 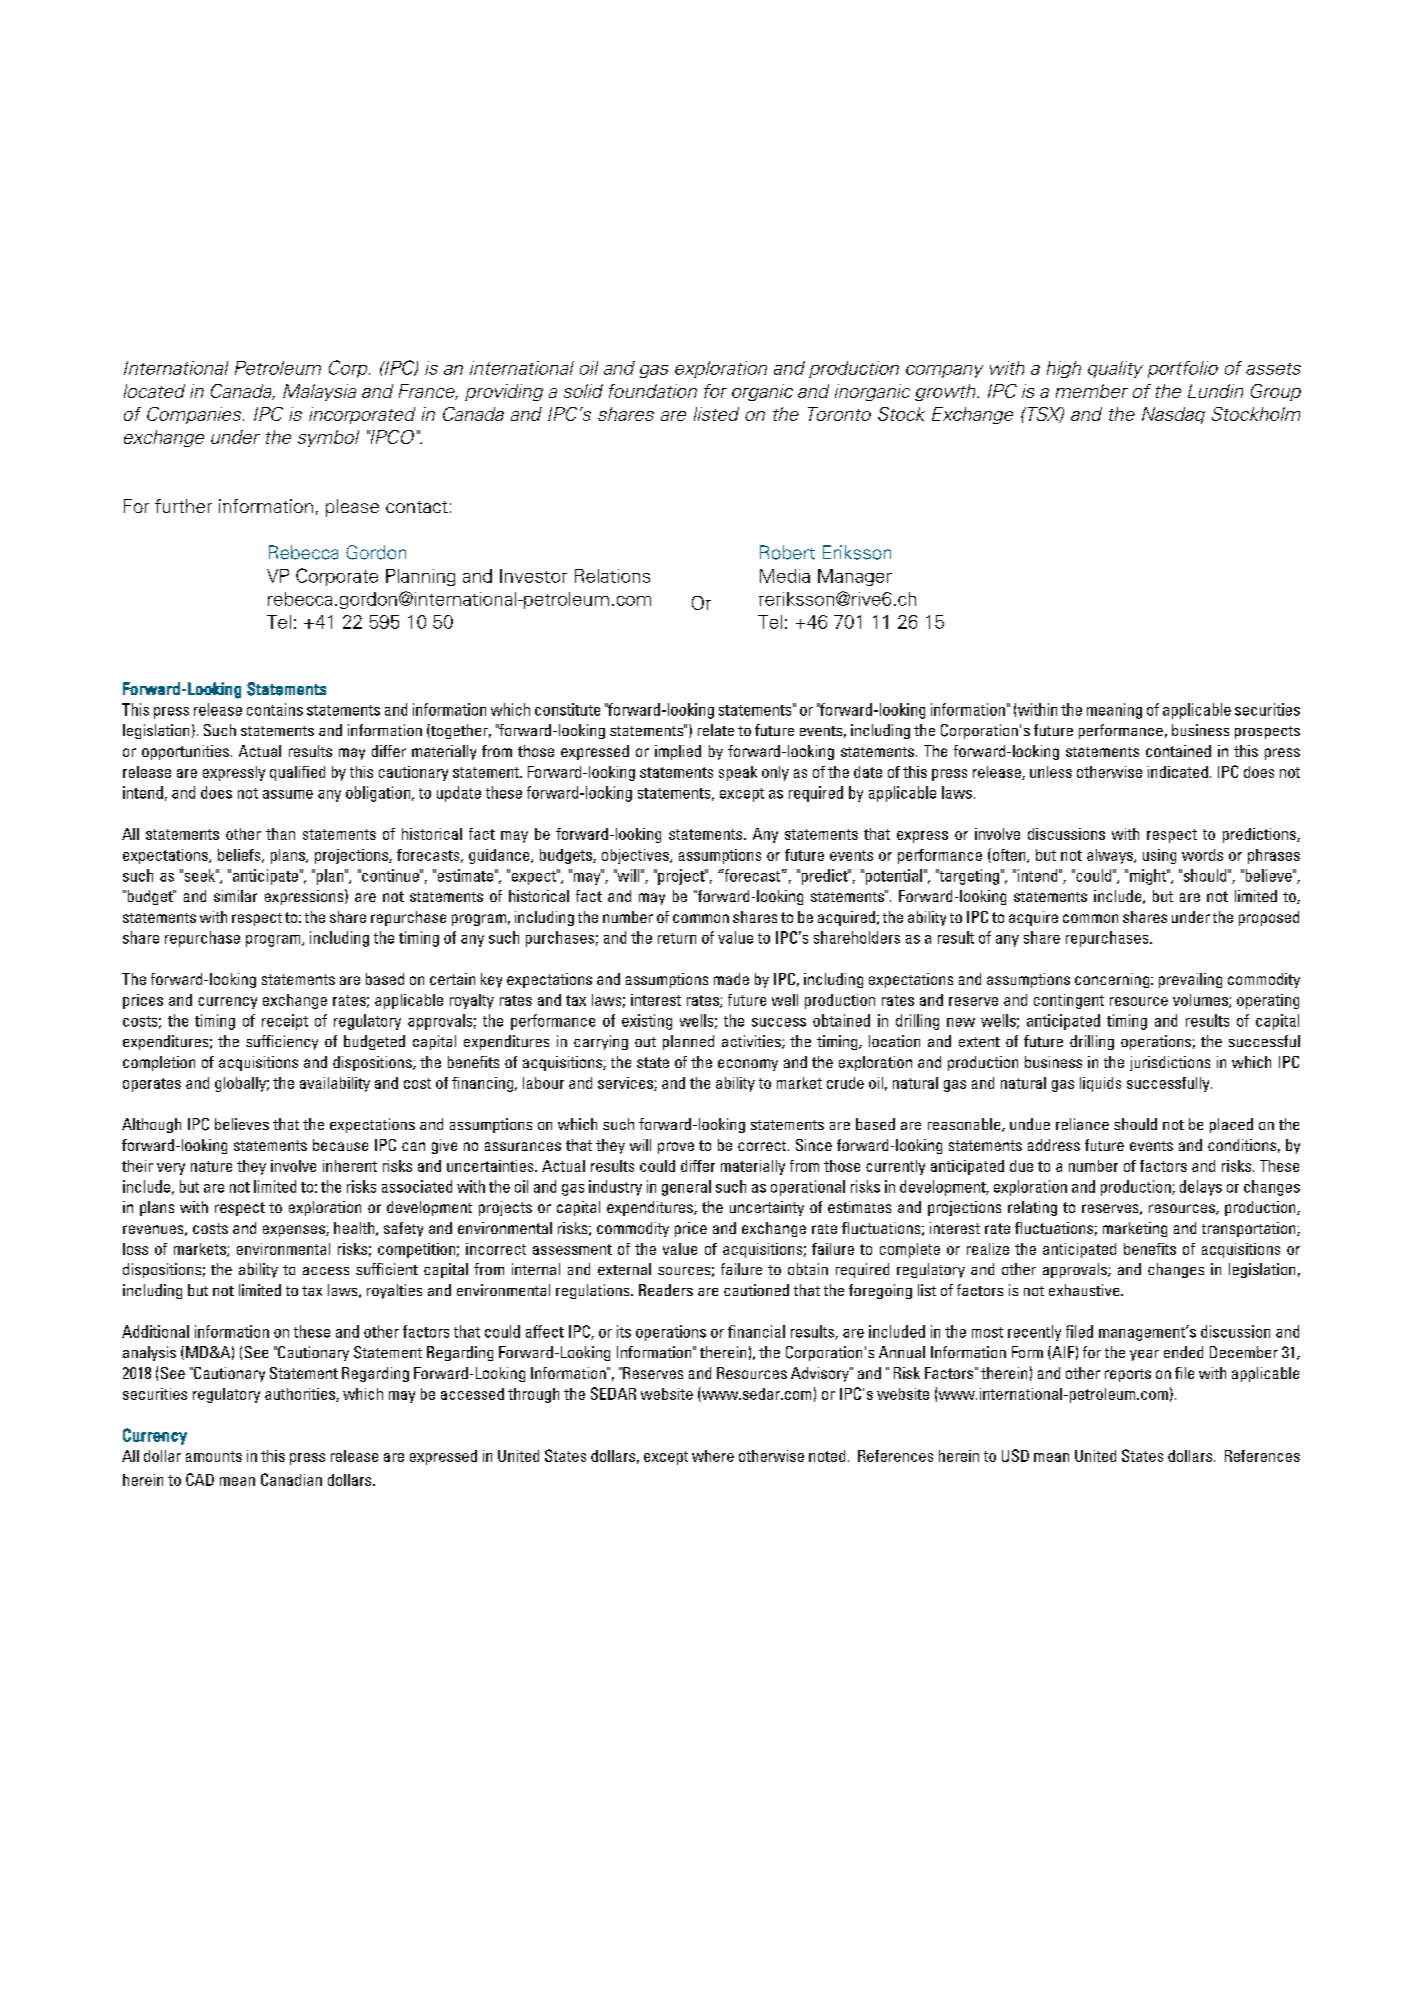 I want to click on Nasdaq, so click(x=1173, y=415).
